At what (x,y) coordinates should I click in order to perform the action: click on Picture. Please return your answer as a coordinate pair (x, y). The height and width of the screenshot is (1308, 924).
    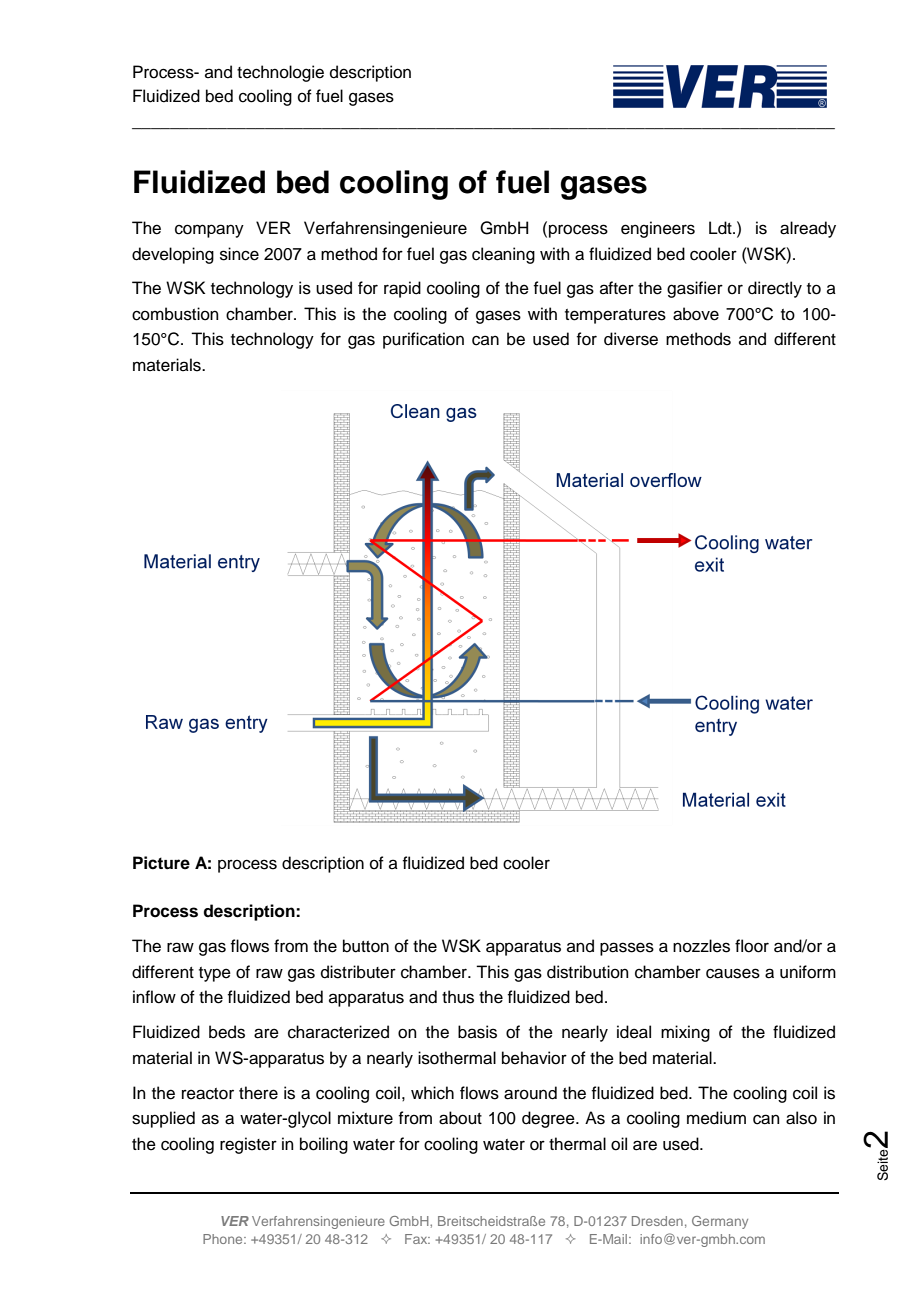
    Looking at the image, I should click on (161, 863).
